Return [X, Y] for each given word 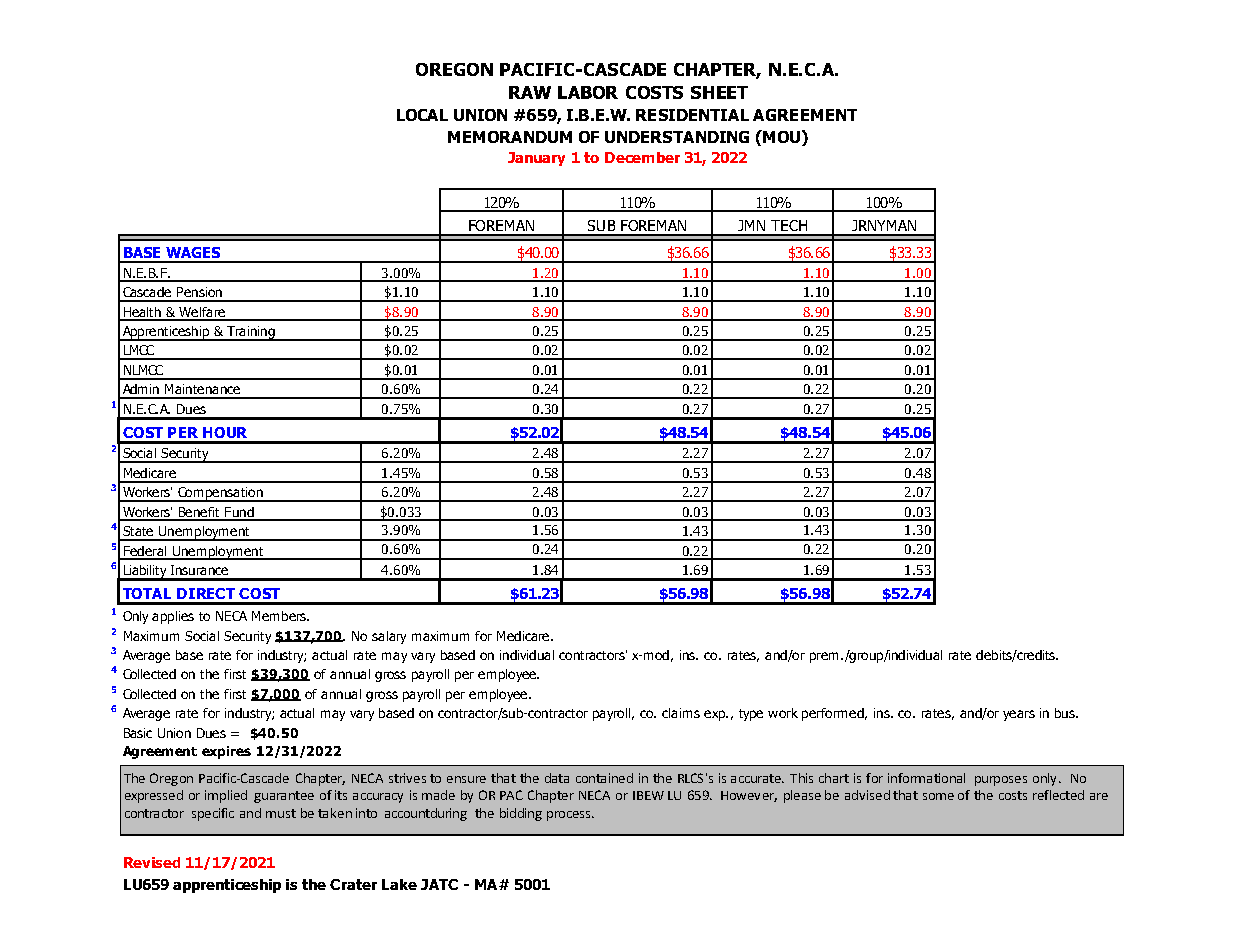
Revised [152, 862]
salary [389, 637]
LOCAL [422, 115]
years [1019, 715]
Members [280, 616]
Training [251, 333]
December [642, 157]
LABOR [588, 92]
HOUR [225, 432]
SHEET [719, 92]
